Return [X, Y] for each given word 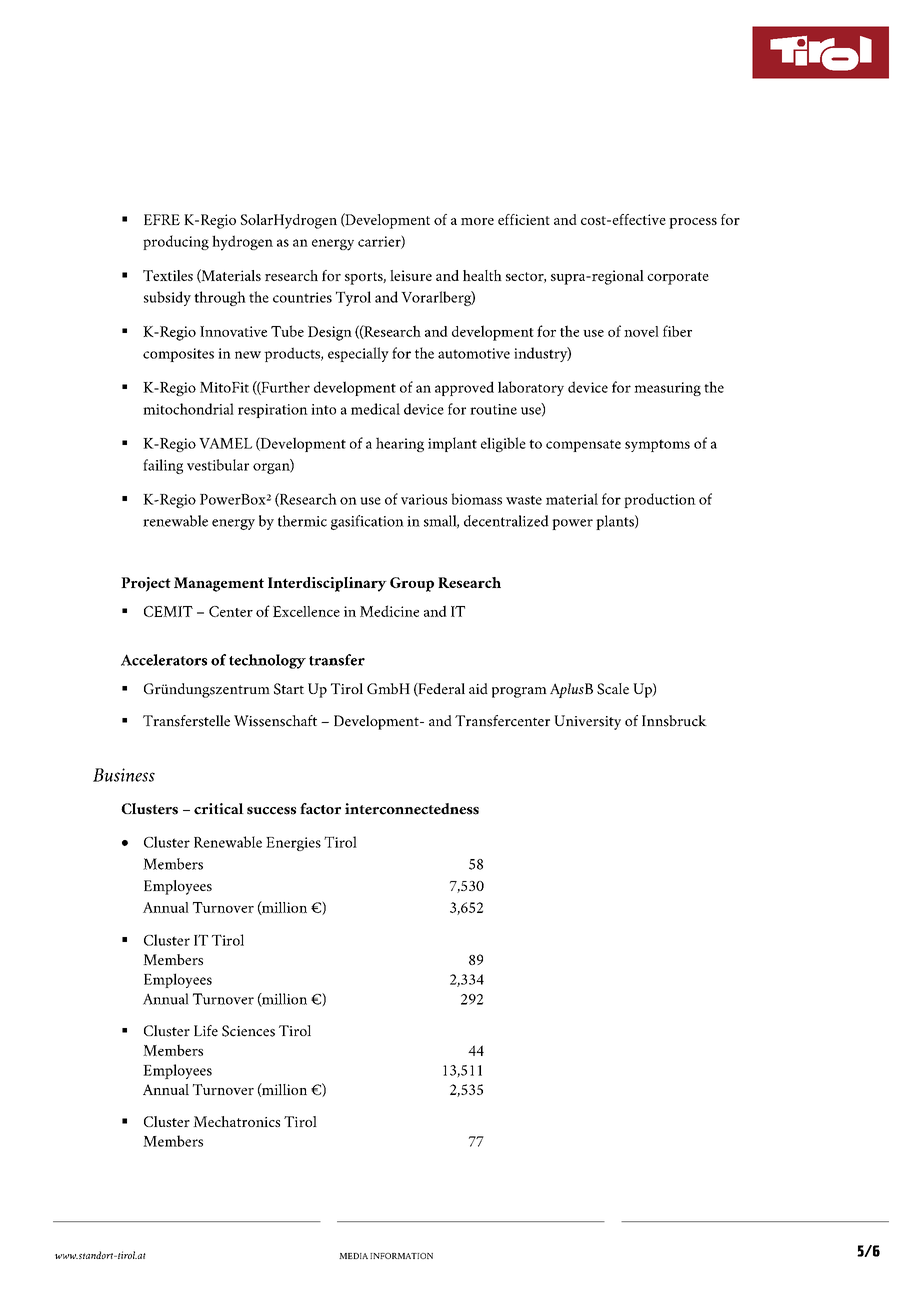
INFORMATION [401, 1256]
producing [176, 242]
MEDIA [353, 1256]
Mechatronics [236, 1121]
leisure [411, 275]
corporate [678, 278]
